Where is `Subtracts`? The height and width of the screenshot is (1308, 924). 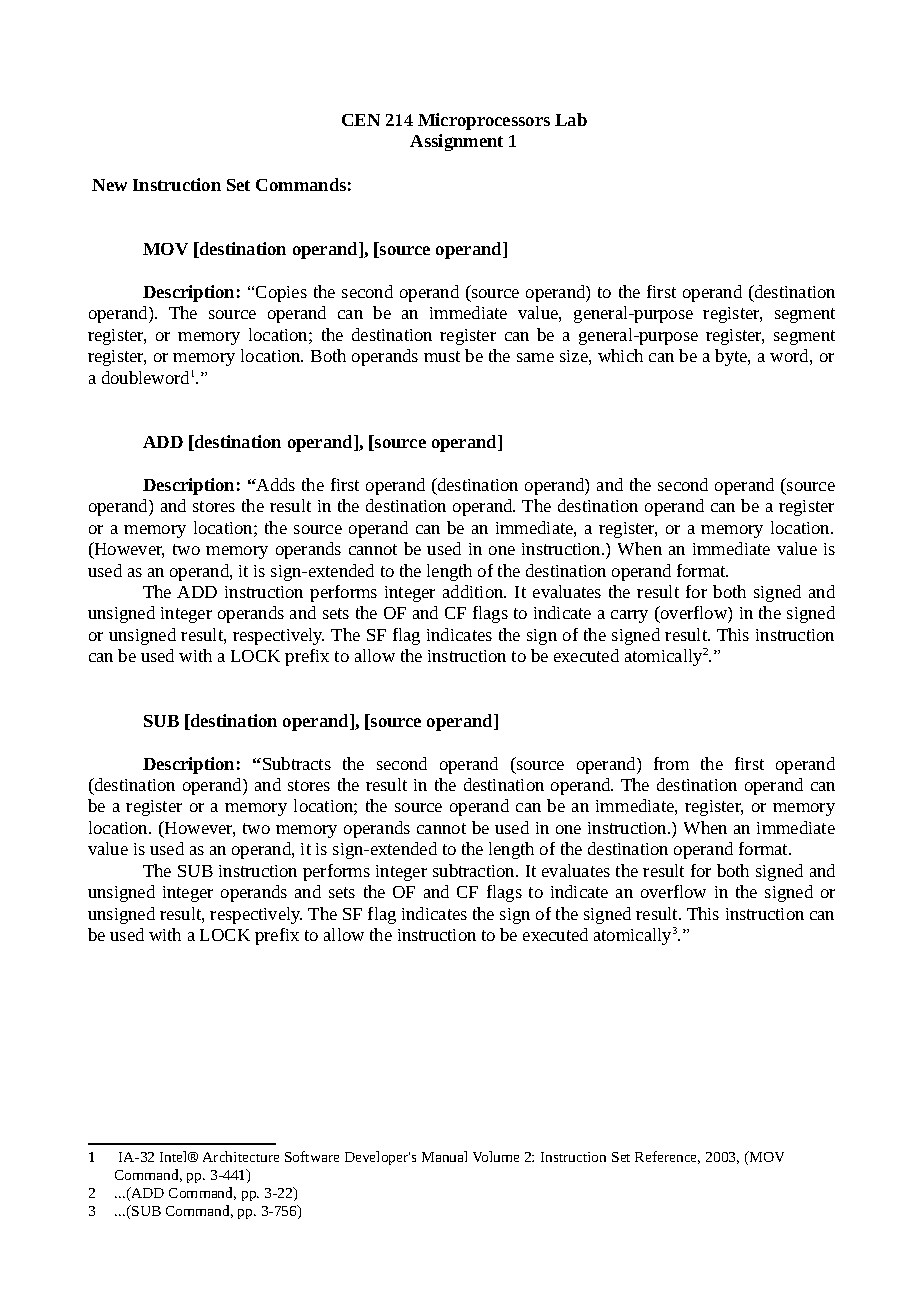 Subtracts is located at coordinates (297, 763).
